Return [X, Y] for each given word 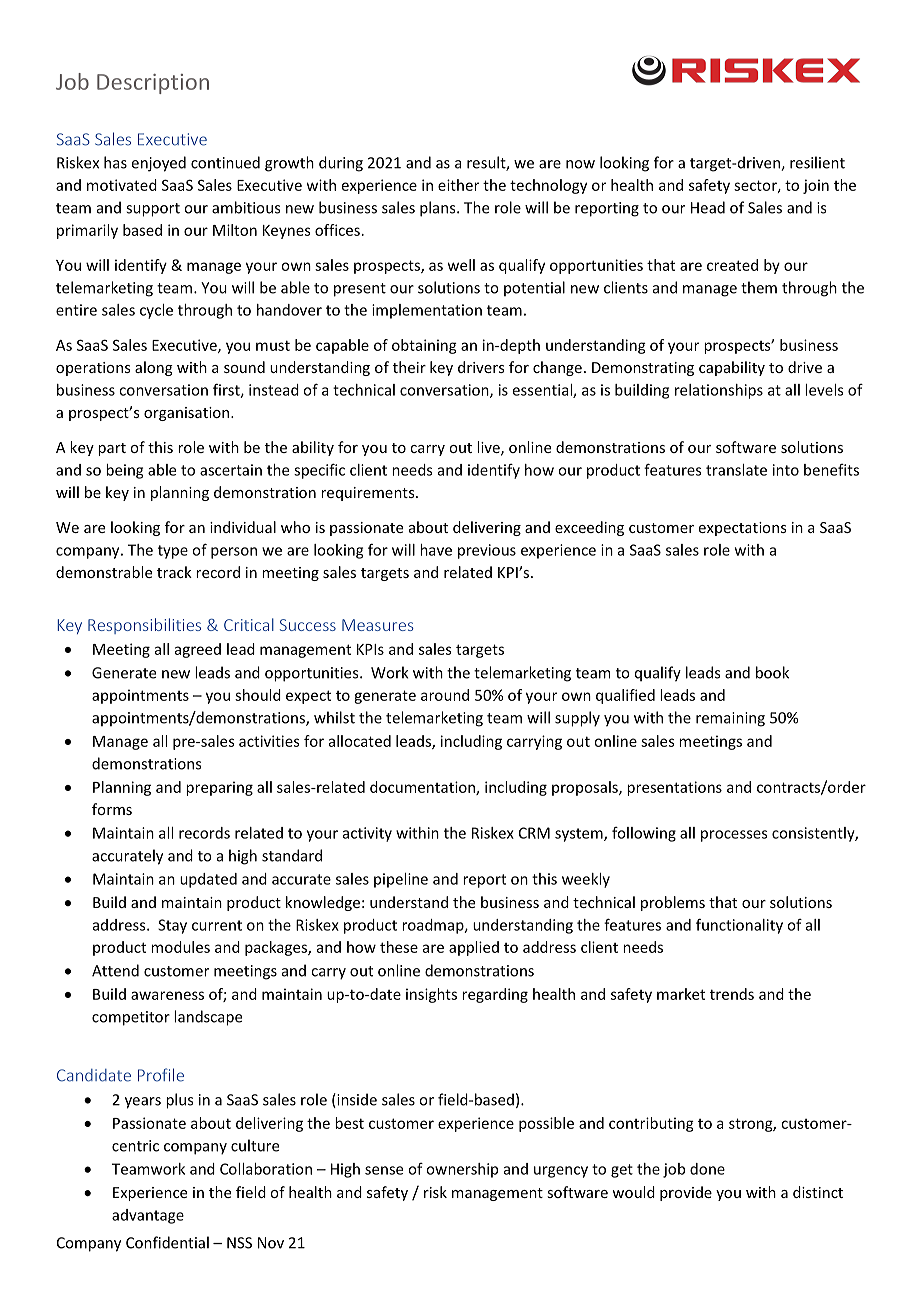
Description [153, 84]
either [458, 185]
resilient [817, 162]
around [445, 695]
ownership [462, 1170]
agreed [198, 650]
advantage [148, 1216]
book [772, 672]
